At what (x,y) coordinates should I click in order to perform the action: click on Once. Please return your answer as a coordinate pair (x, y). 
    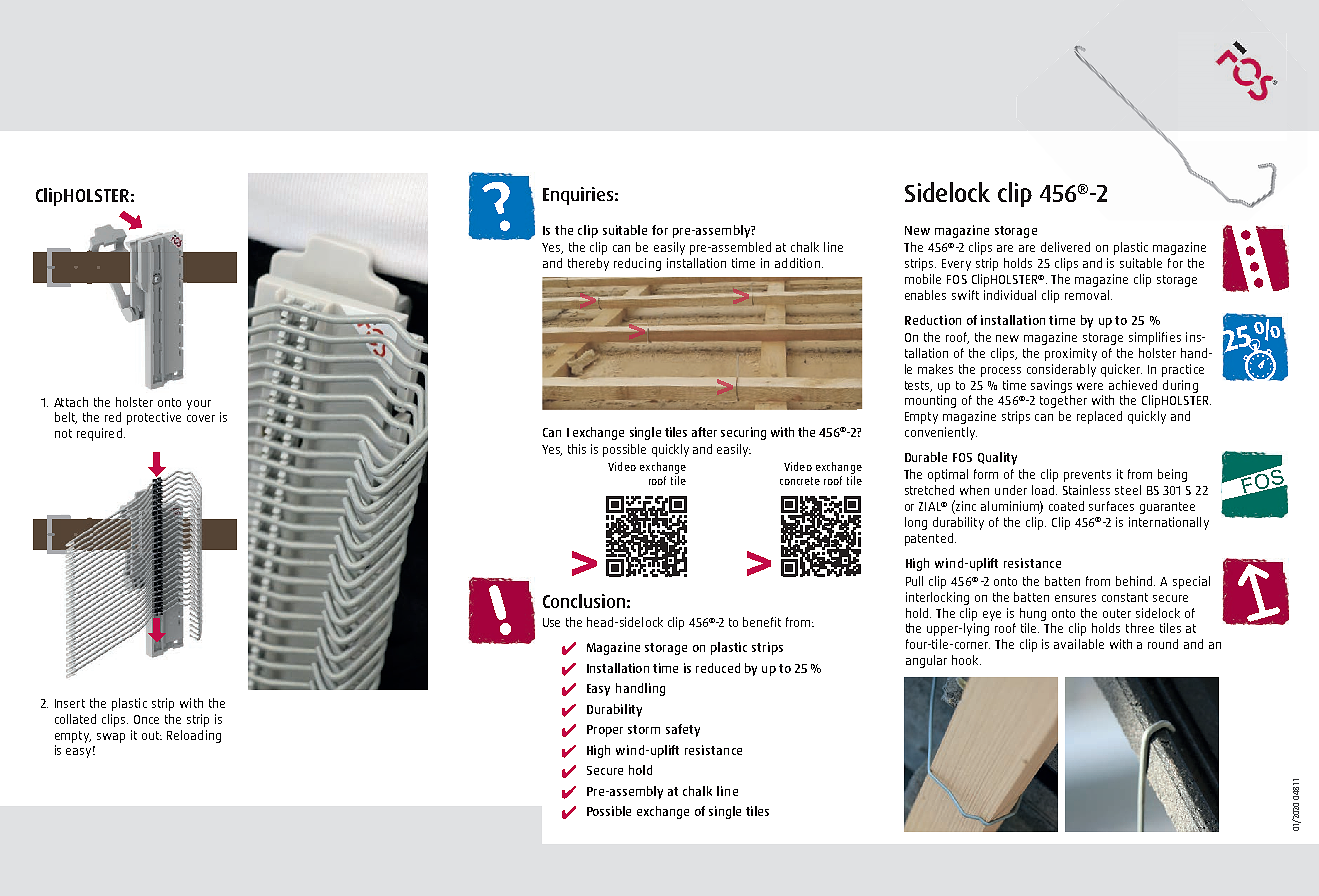
    Looking at the image, I should click on (146, 719).
